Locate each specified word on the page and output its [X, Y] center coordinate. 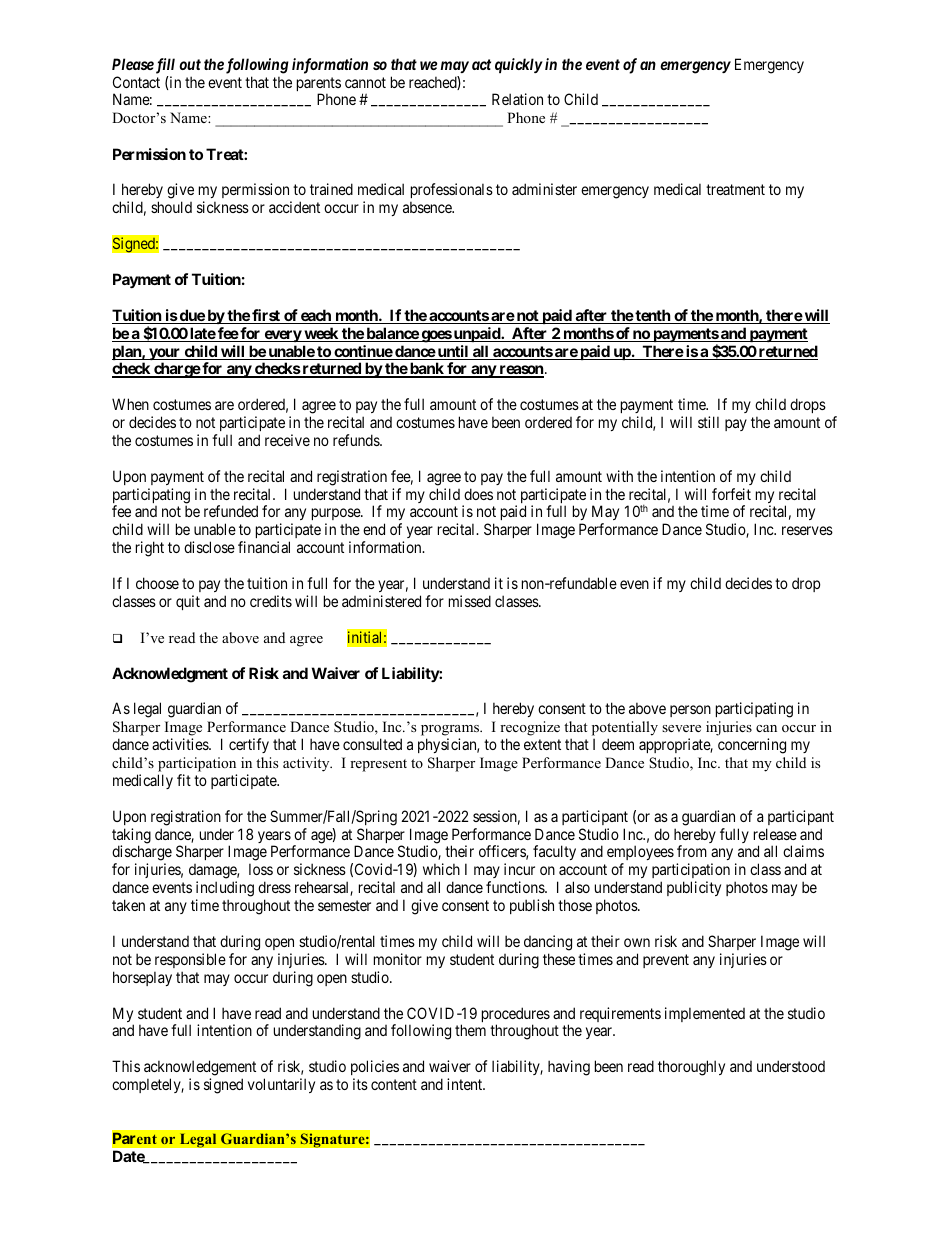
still [708, 422]
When [130, 404]
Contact [136, 82]
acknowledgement [200, 1069]
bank [427, 369]
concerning [752, 746]
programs [451, 730]
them [470, 1030]
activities [181, 744]
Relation [517, 99]
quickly [519, 65]
